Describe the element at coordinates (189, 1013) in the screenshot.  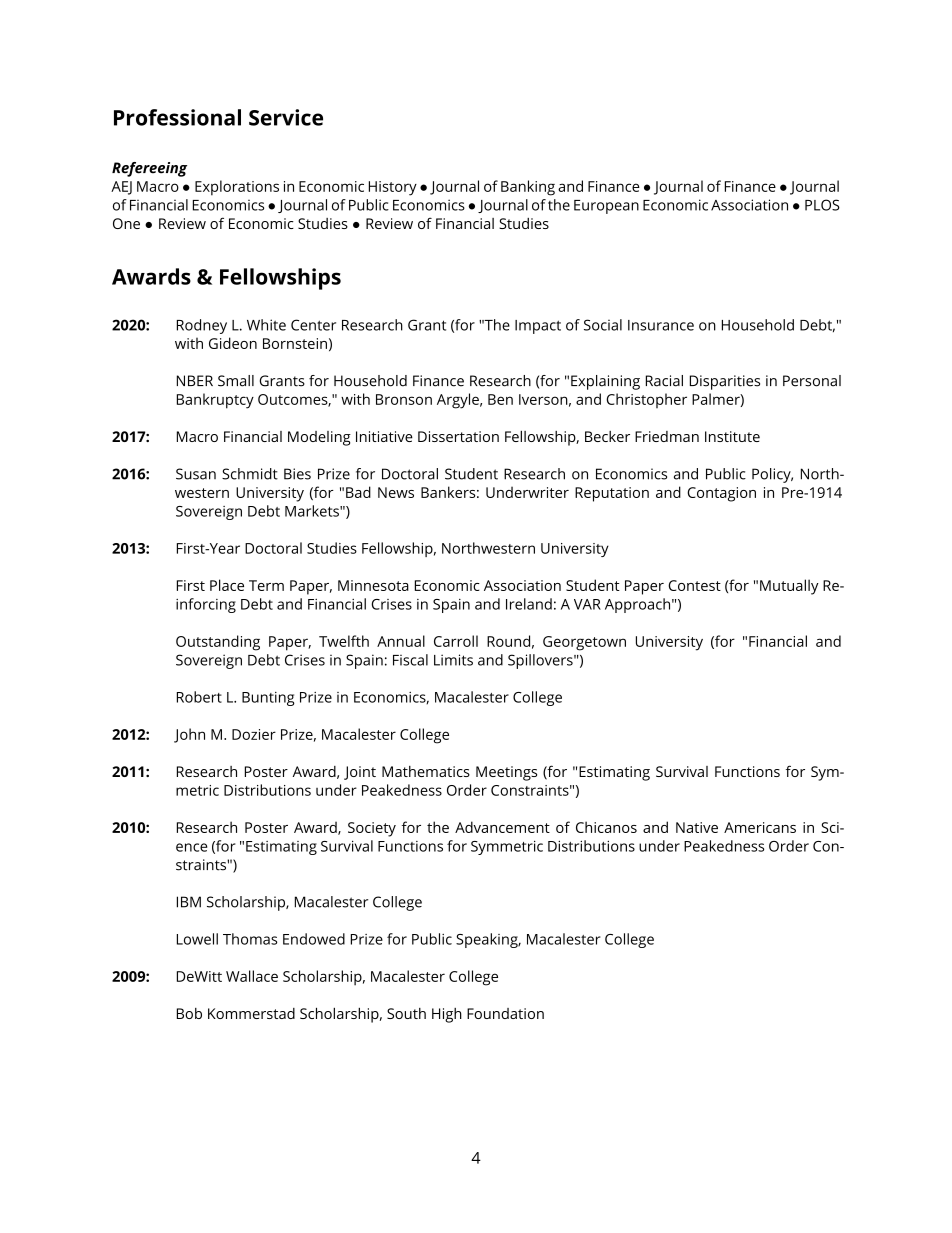
I see `Bob` at that location.
